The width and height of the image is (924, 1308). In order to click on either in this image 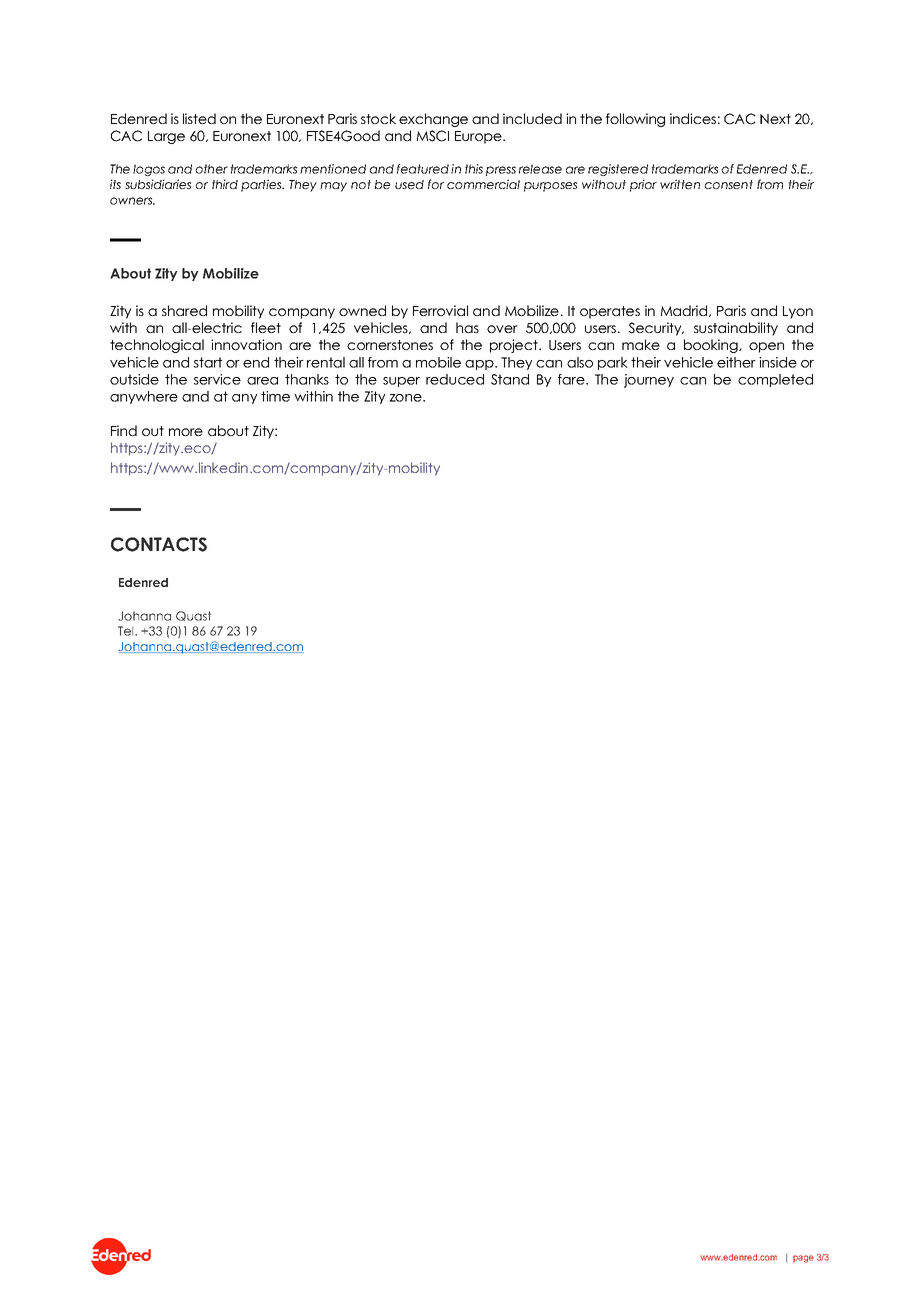, I will do `click(736, 362)`.
